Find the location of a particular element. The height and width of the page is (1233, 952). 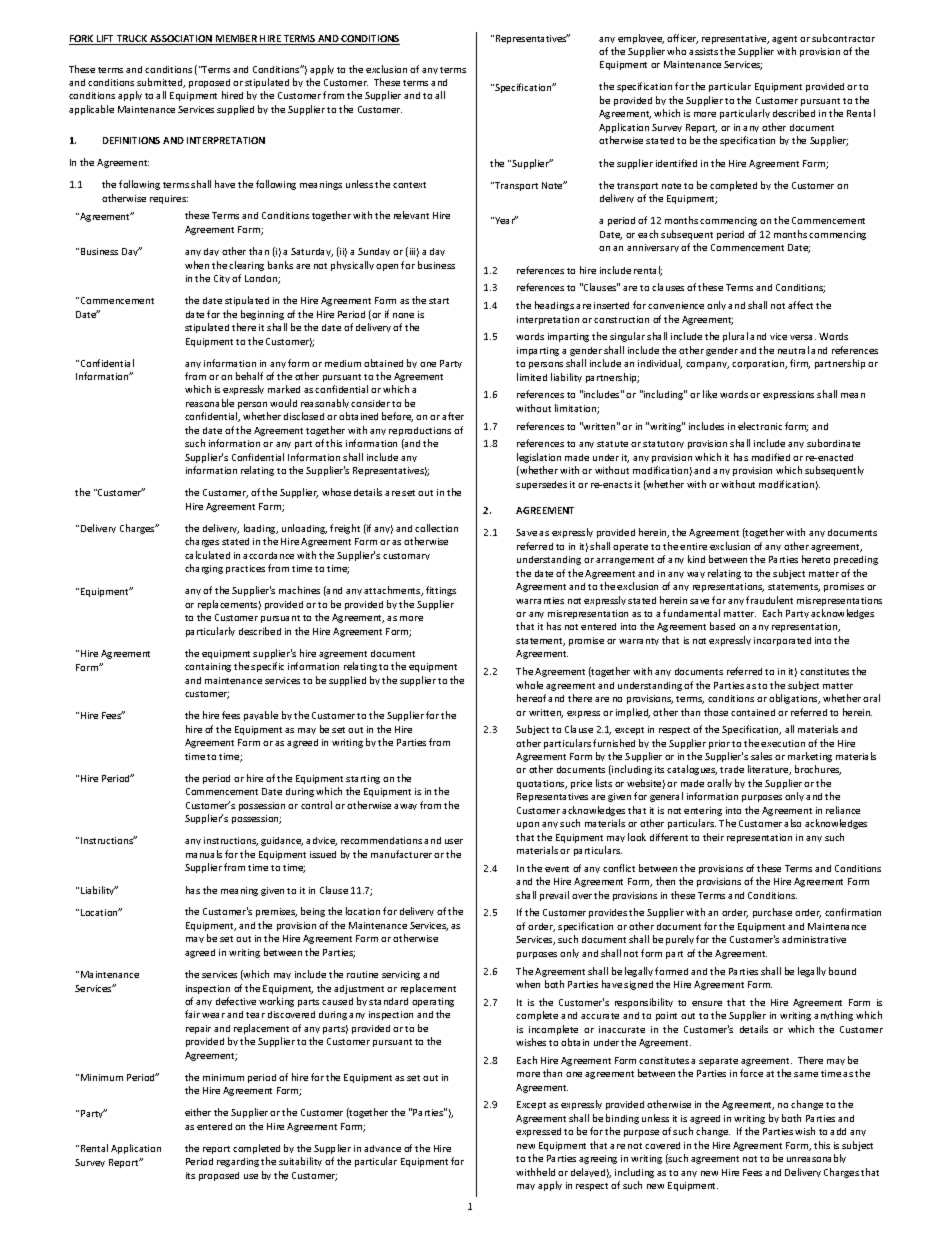

context is located at coordinates (409, 185).
